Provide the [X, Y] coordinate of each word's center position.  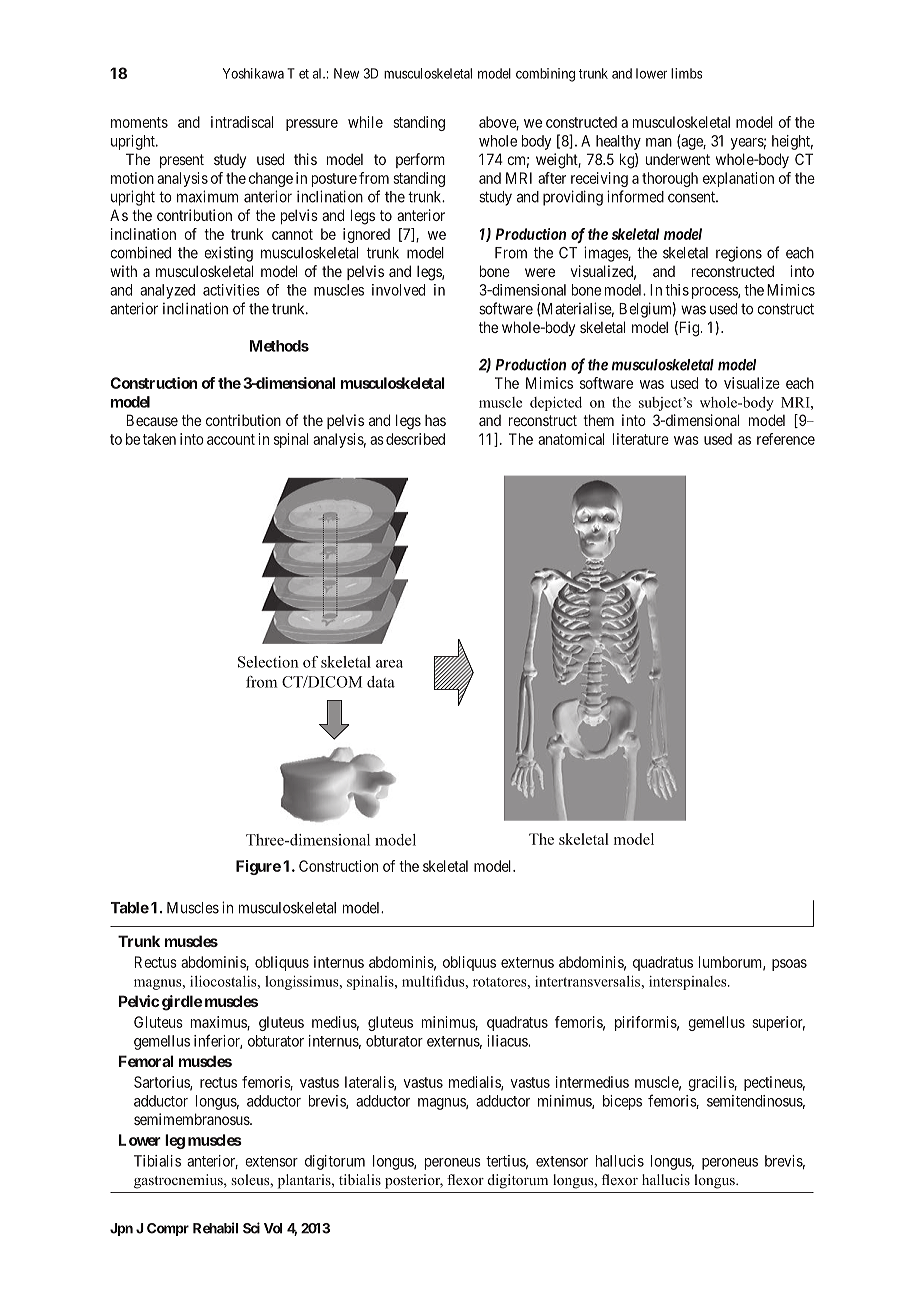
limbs [686, 73]
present [182, 161]
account [231, 439]
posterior [414, 1181]
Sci [251, 1228]
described [415, 439]
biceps [622, 1102]
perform [420, 160]
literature [641, 439]
